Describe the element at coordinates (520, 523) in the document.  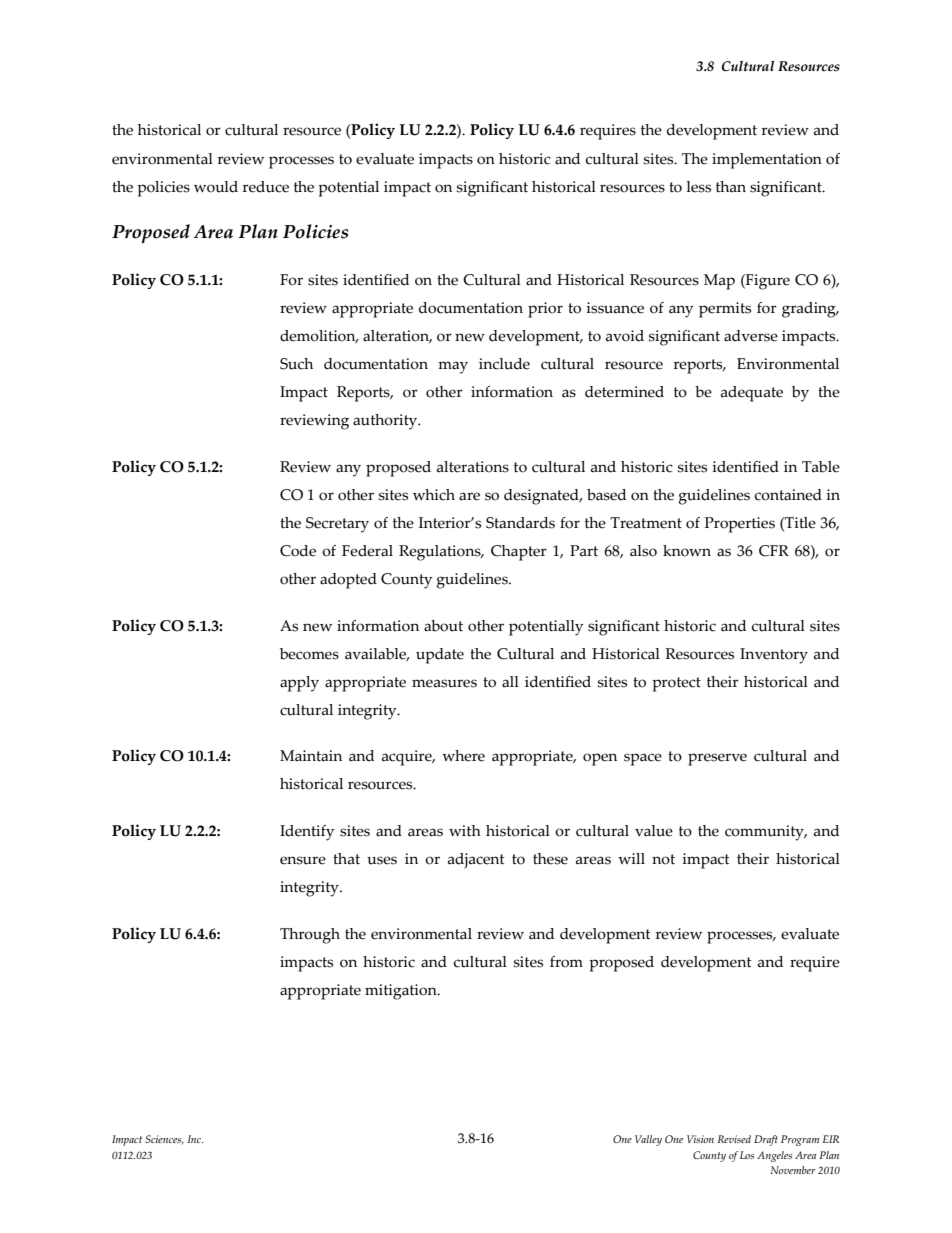
I see `Standards` at that location.
